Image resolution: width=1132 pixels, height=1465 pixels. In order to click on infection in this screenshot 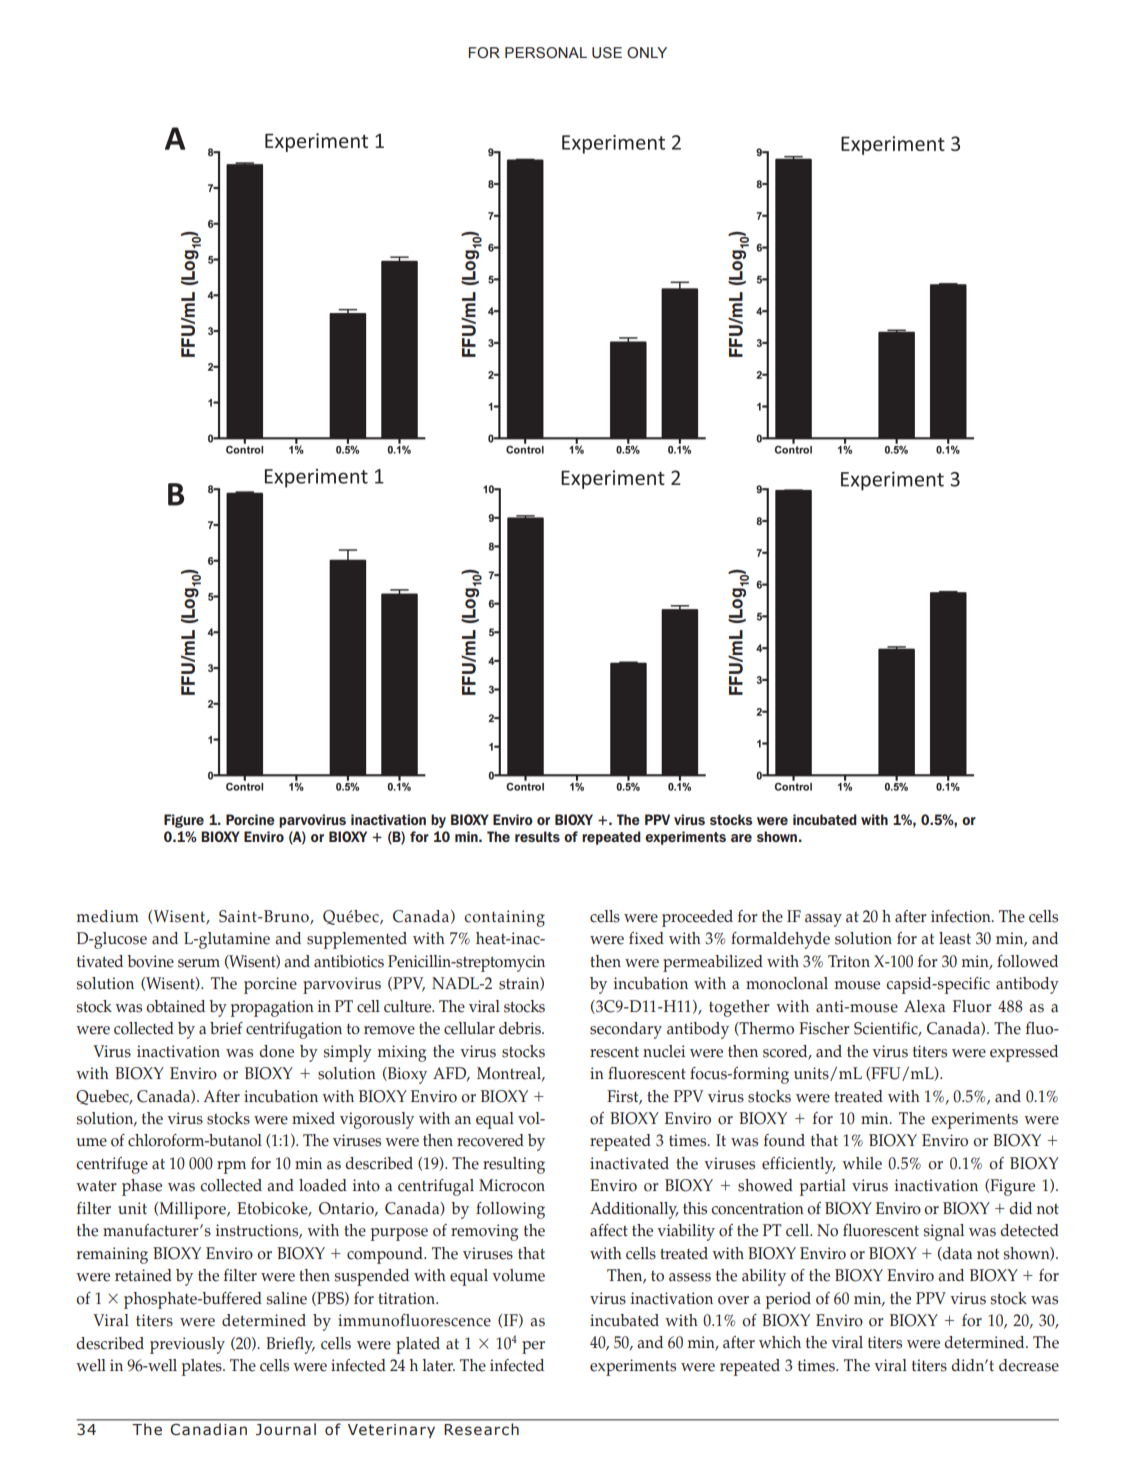, I will do `click(962, 916)`.
